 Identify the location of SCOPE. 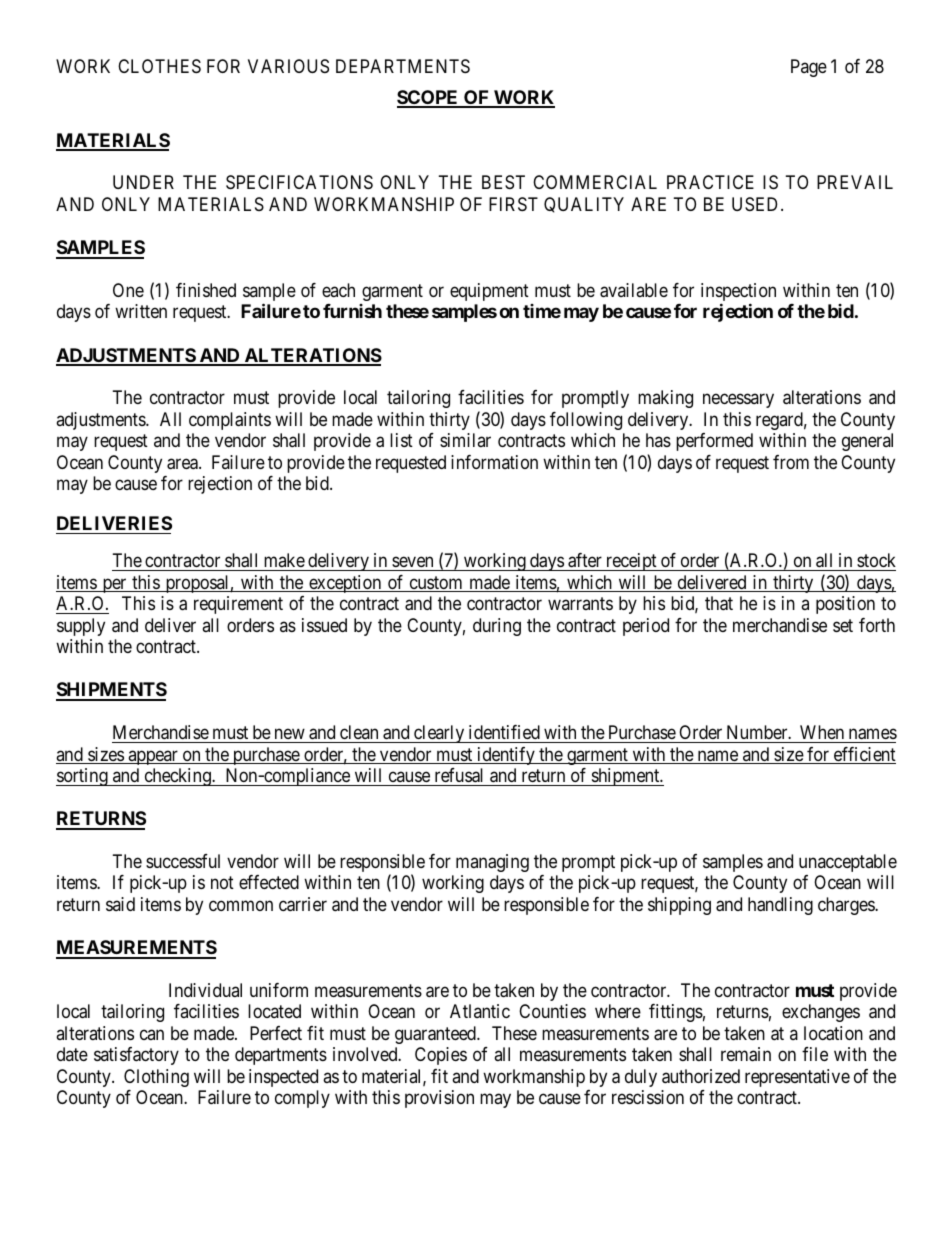
(429, 98).
